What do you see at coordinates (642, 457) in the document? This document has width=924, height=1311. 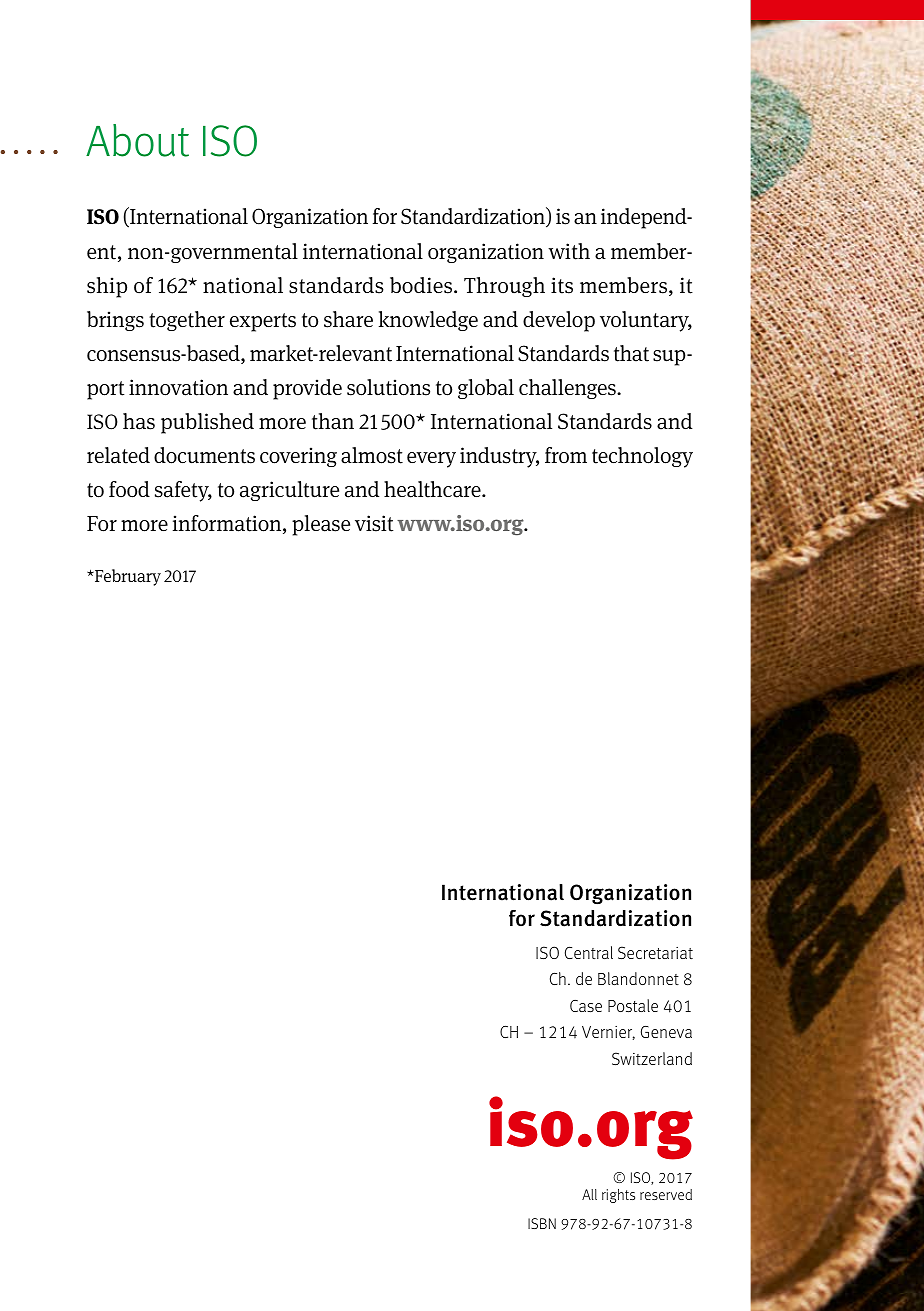 I see `technology` at bounding box center [642, 457].
